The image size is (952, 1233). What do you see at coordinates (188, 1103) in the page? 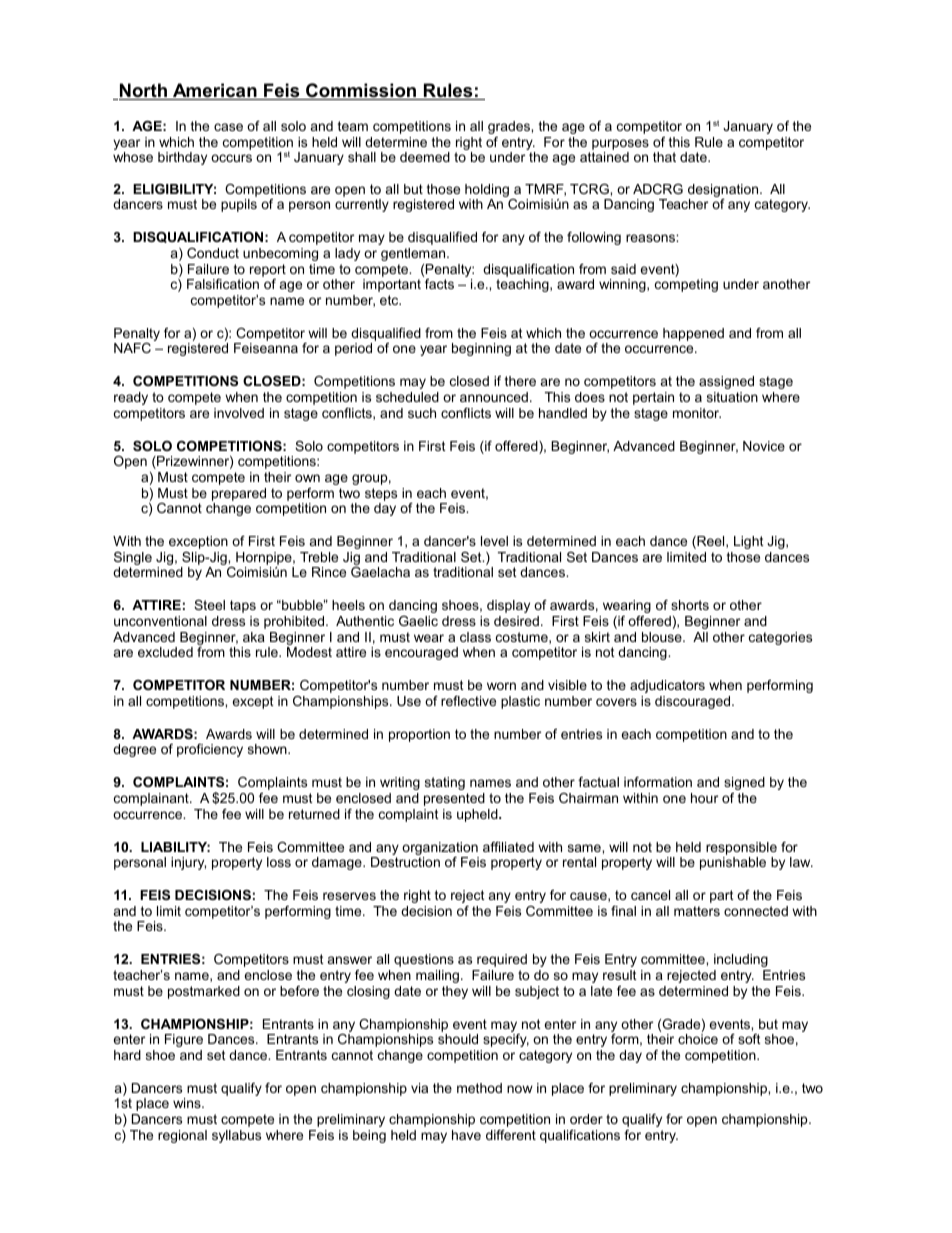
I see `wins` at bounding box center [188, 1103].
